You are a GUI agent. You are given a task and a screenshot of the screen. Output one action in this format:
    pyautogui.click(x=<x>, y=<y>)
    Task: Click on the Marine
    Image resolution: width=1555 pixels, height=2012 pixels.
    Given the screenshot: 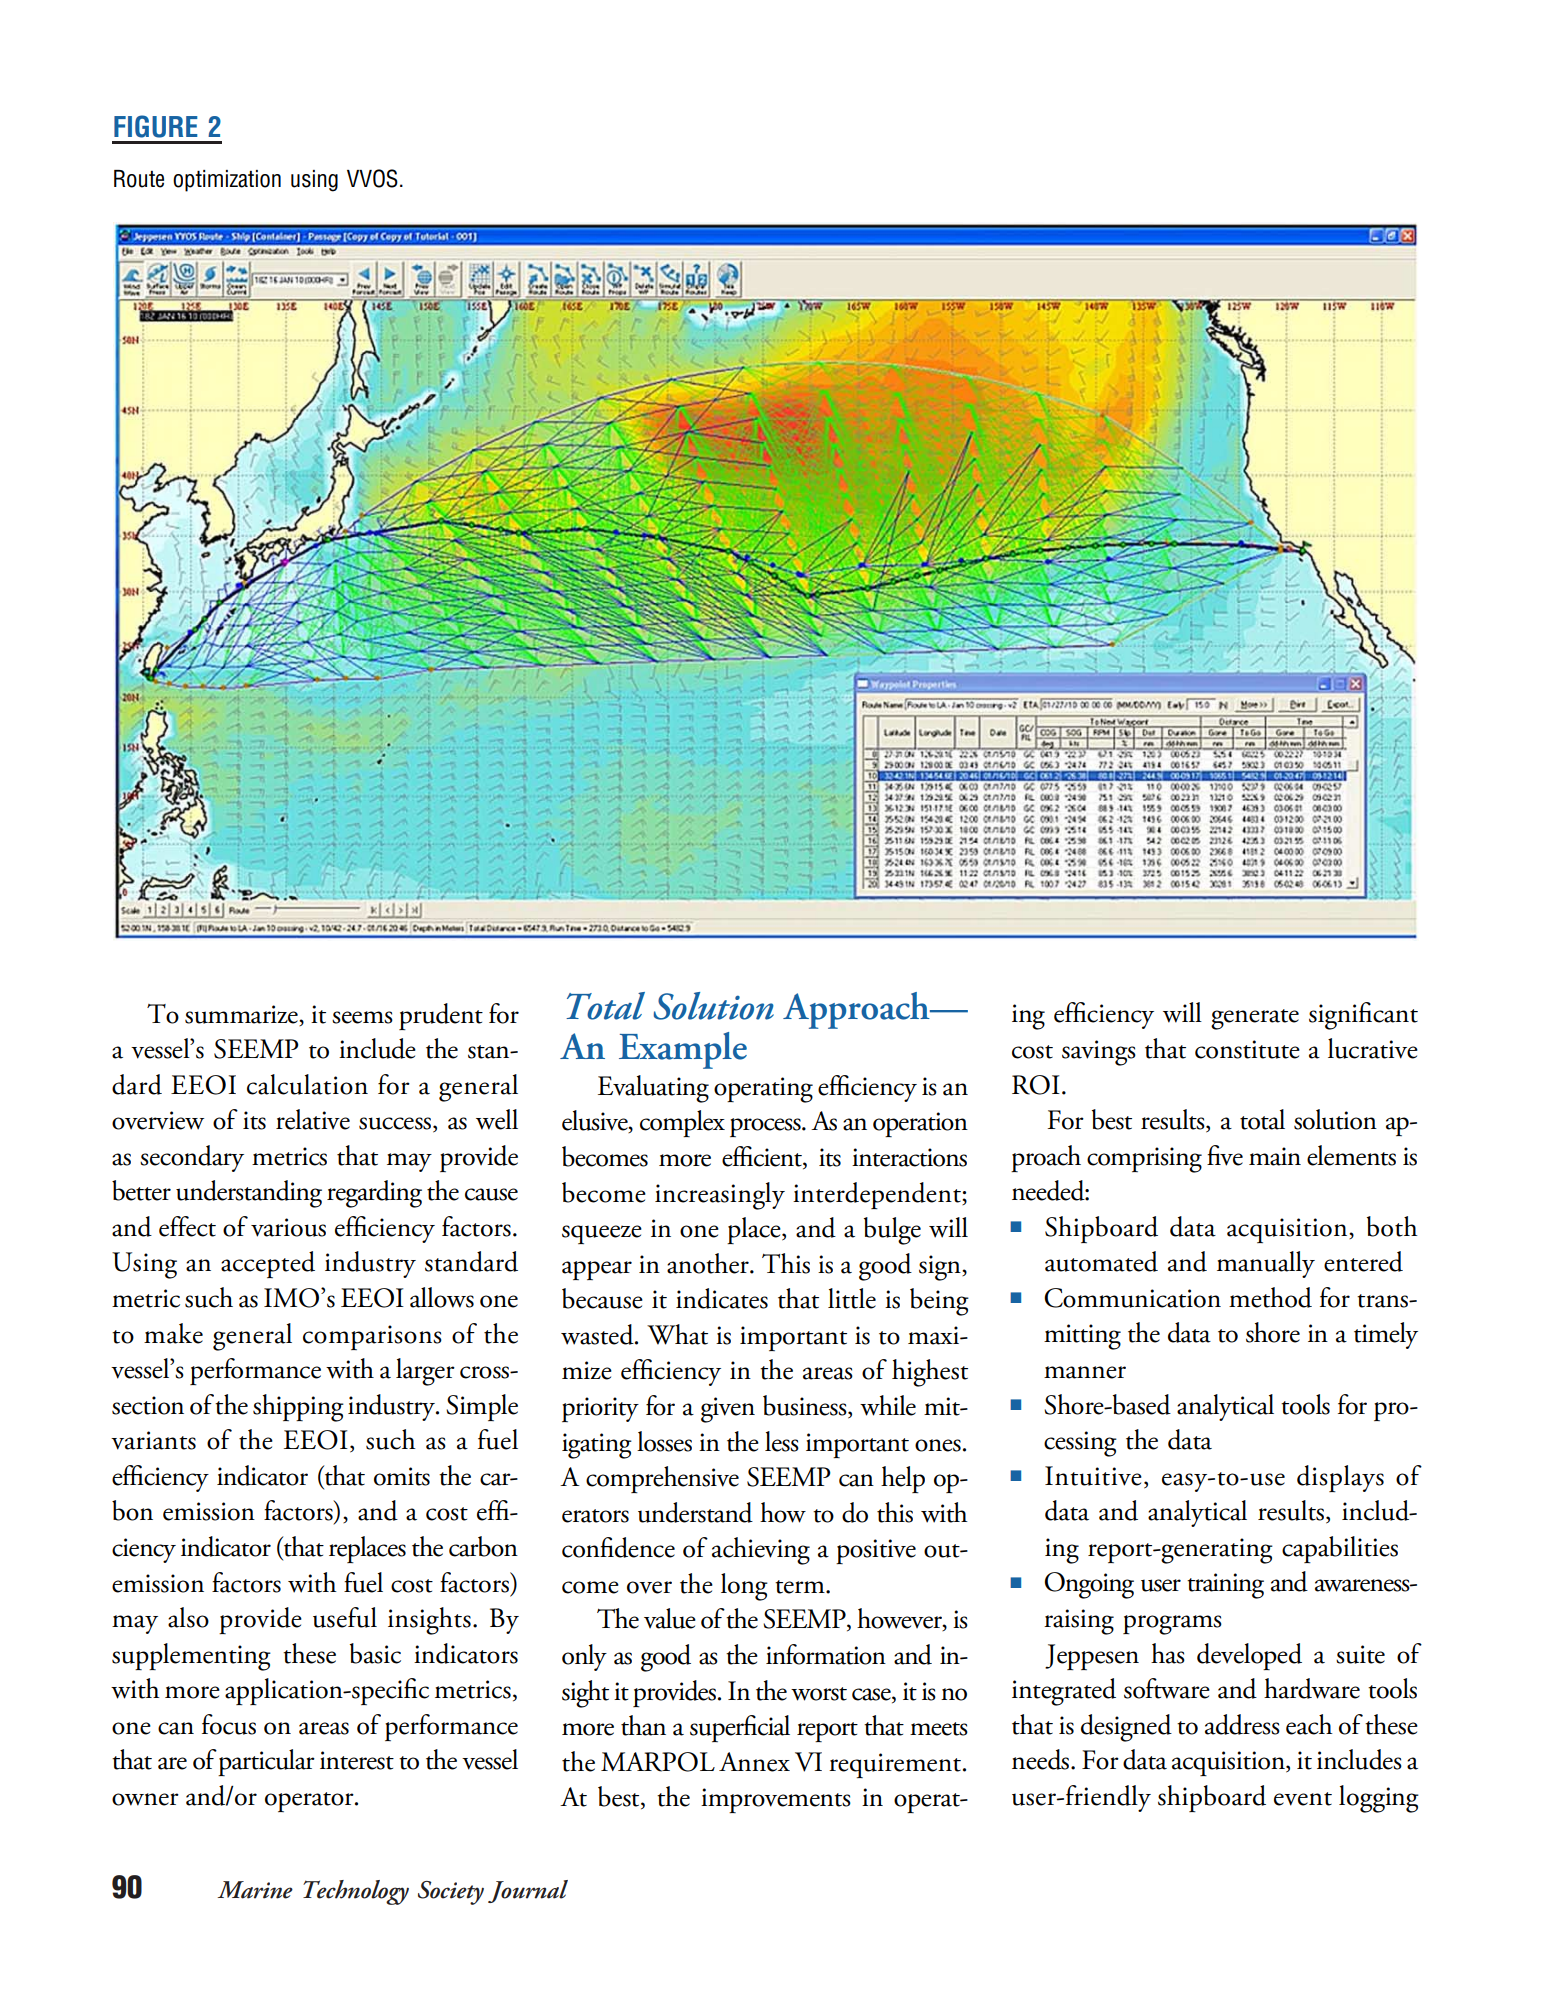 What is the action you would take?
    pyautogui.click(x=255, y=1890)
